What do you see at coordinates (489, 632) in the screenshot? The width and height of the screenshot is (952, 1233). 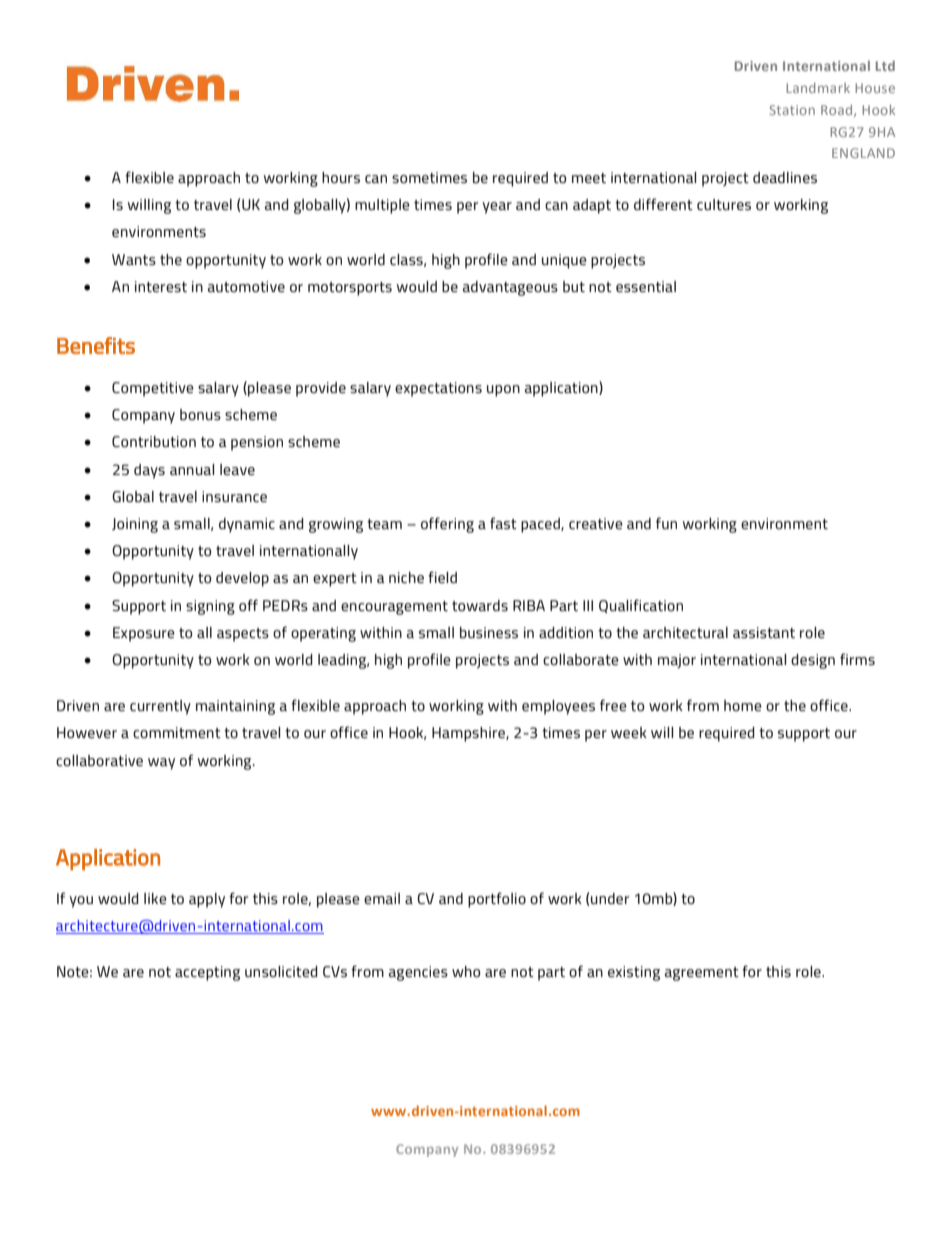 I see `business` at bounding box center [489, 632].
